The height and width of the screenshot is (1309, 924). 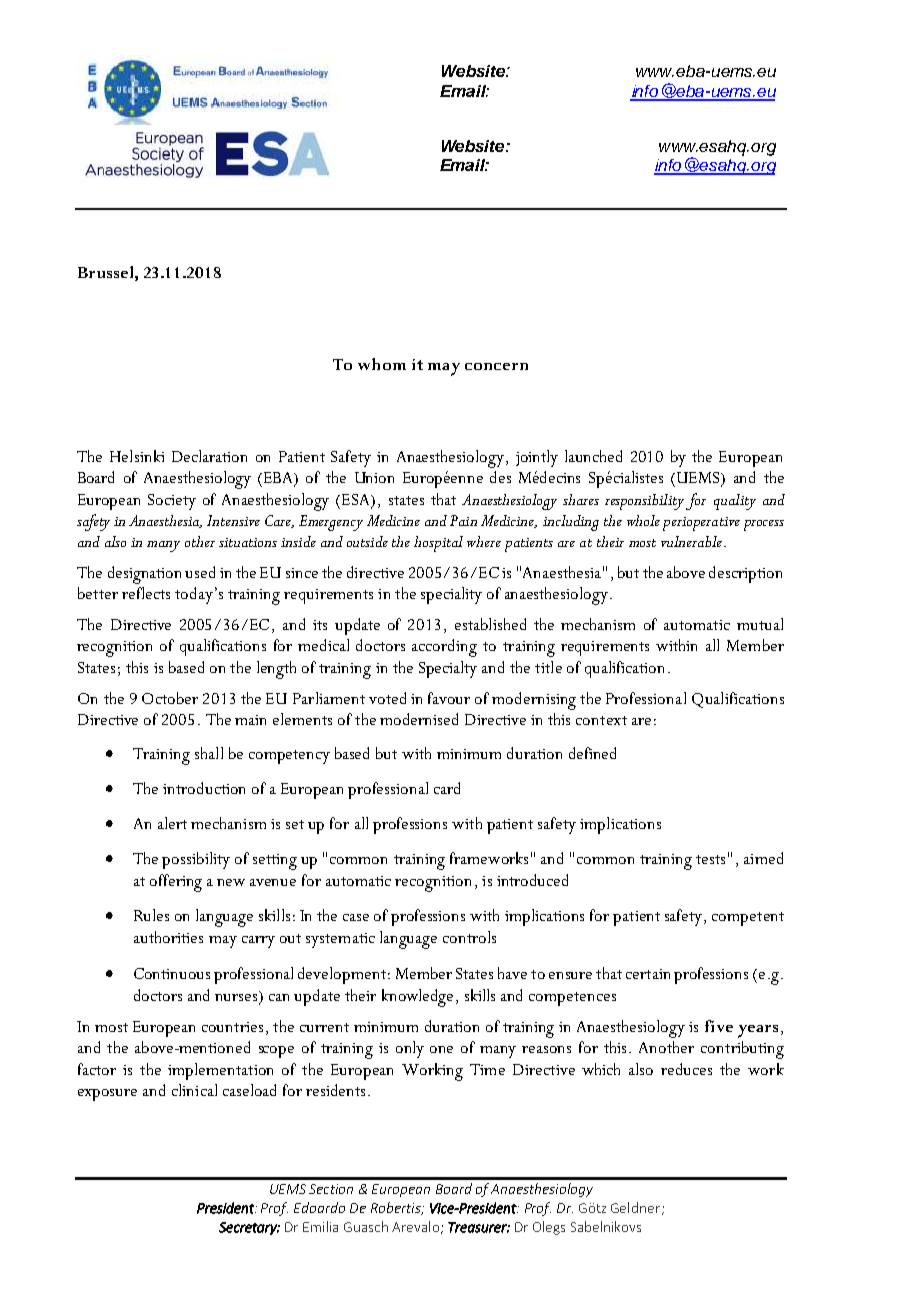 I want to click on launched, so click(x=593, y=456).
